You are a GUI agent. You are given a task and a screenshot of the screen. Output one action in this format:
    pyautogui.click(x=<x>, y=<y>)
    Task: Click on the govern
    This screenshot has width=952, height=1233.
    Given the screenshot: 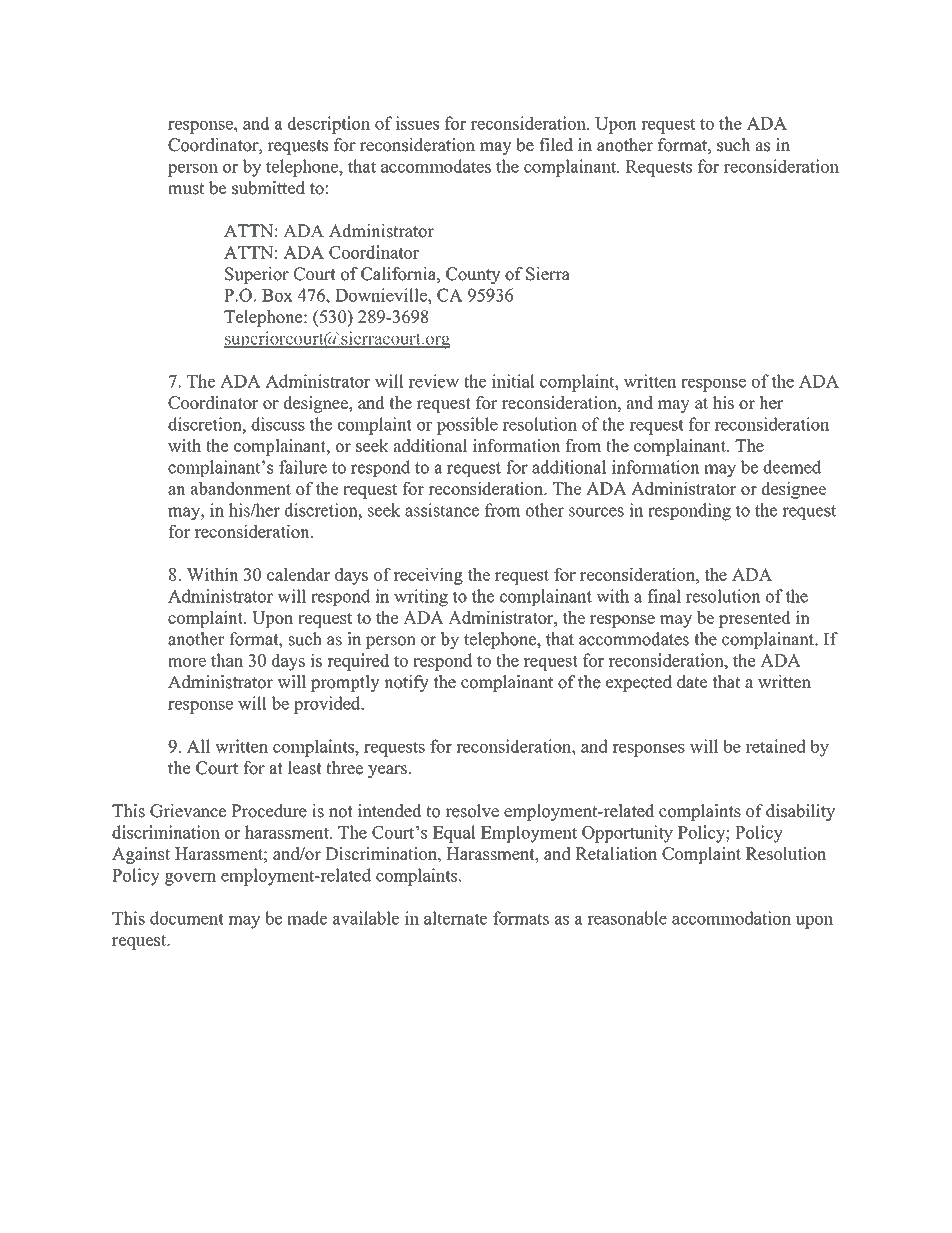 What is the action you would take?
    pyautogui.click(x=190, y=879)
